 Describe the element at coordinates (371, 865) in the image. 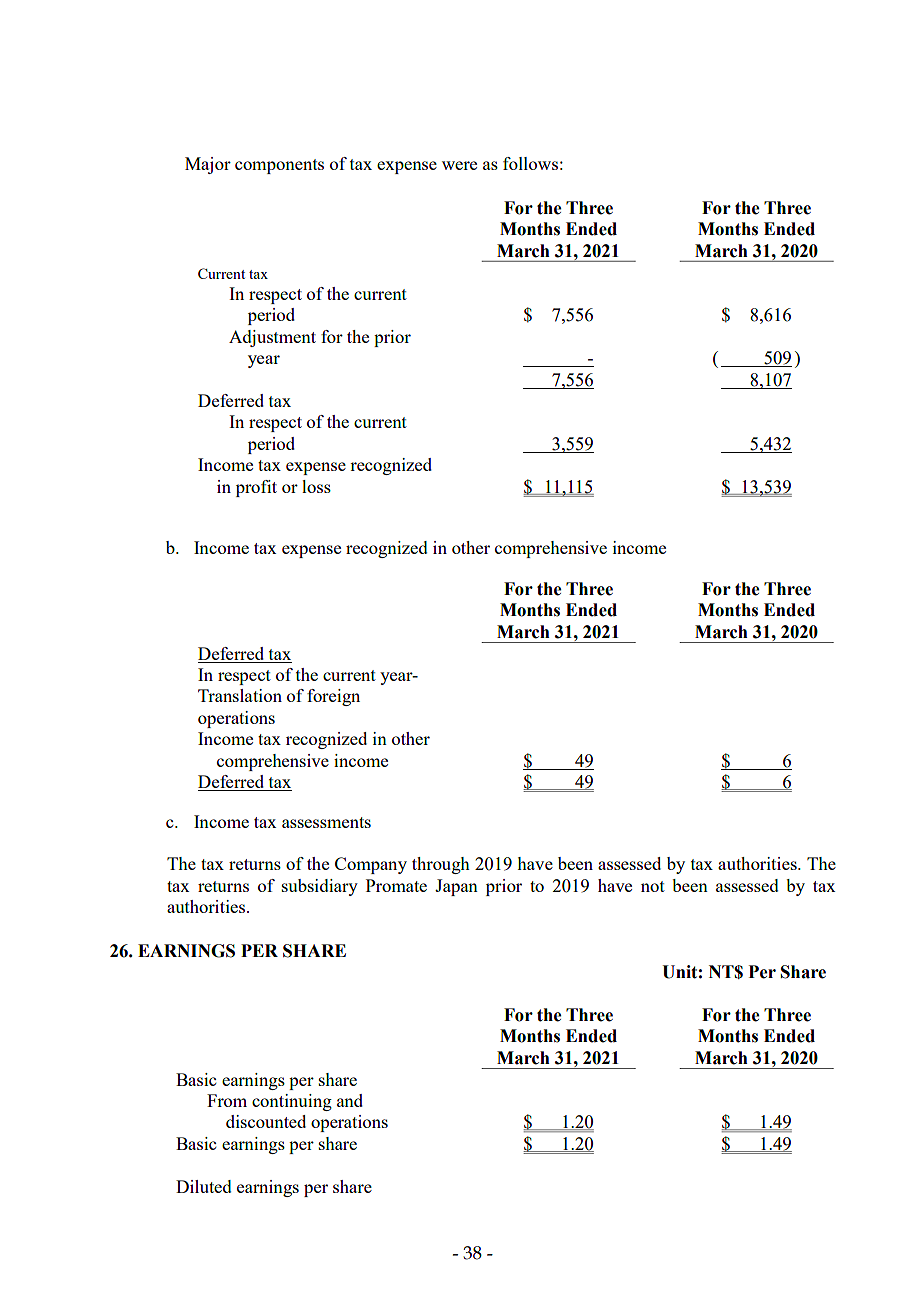

I see `Company` at that location.
